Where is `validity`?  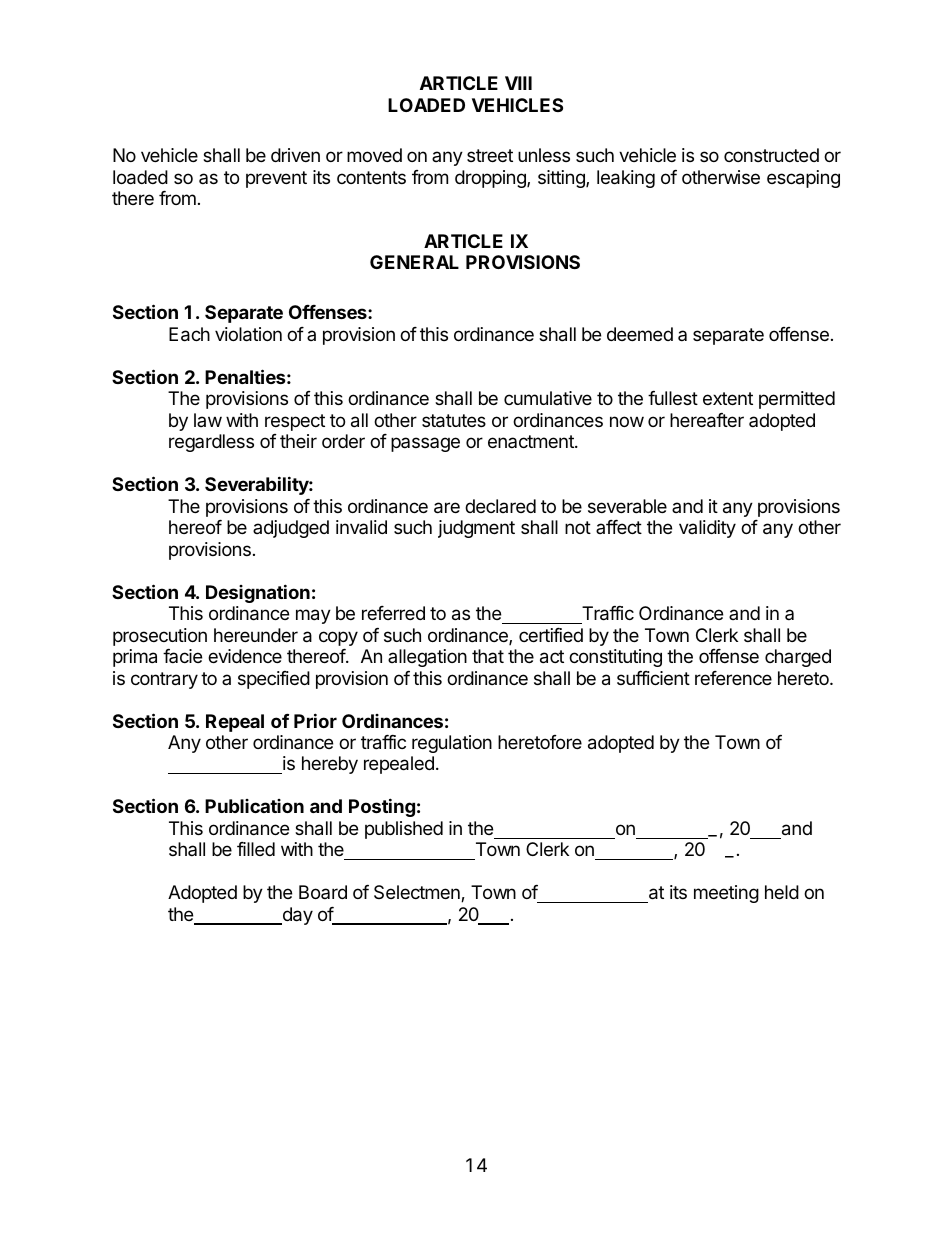 validity is located at coordinates (707, 529).
